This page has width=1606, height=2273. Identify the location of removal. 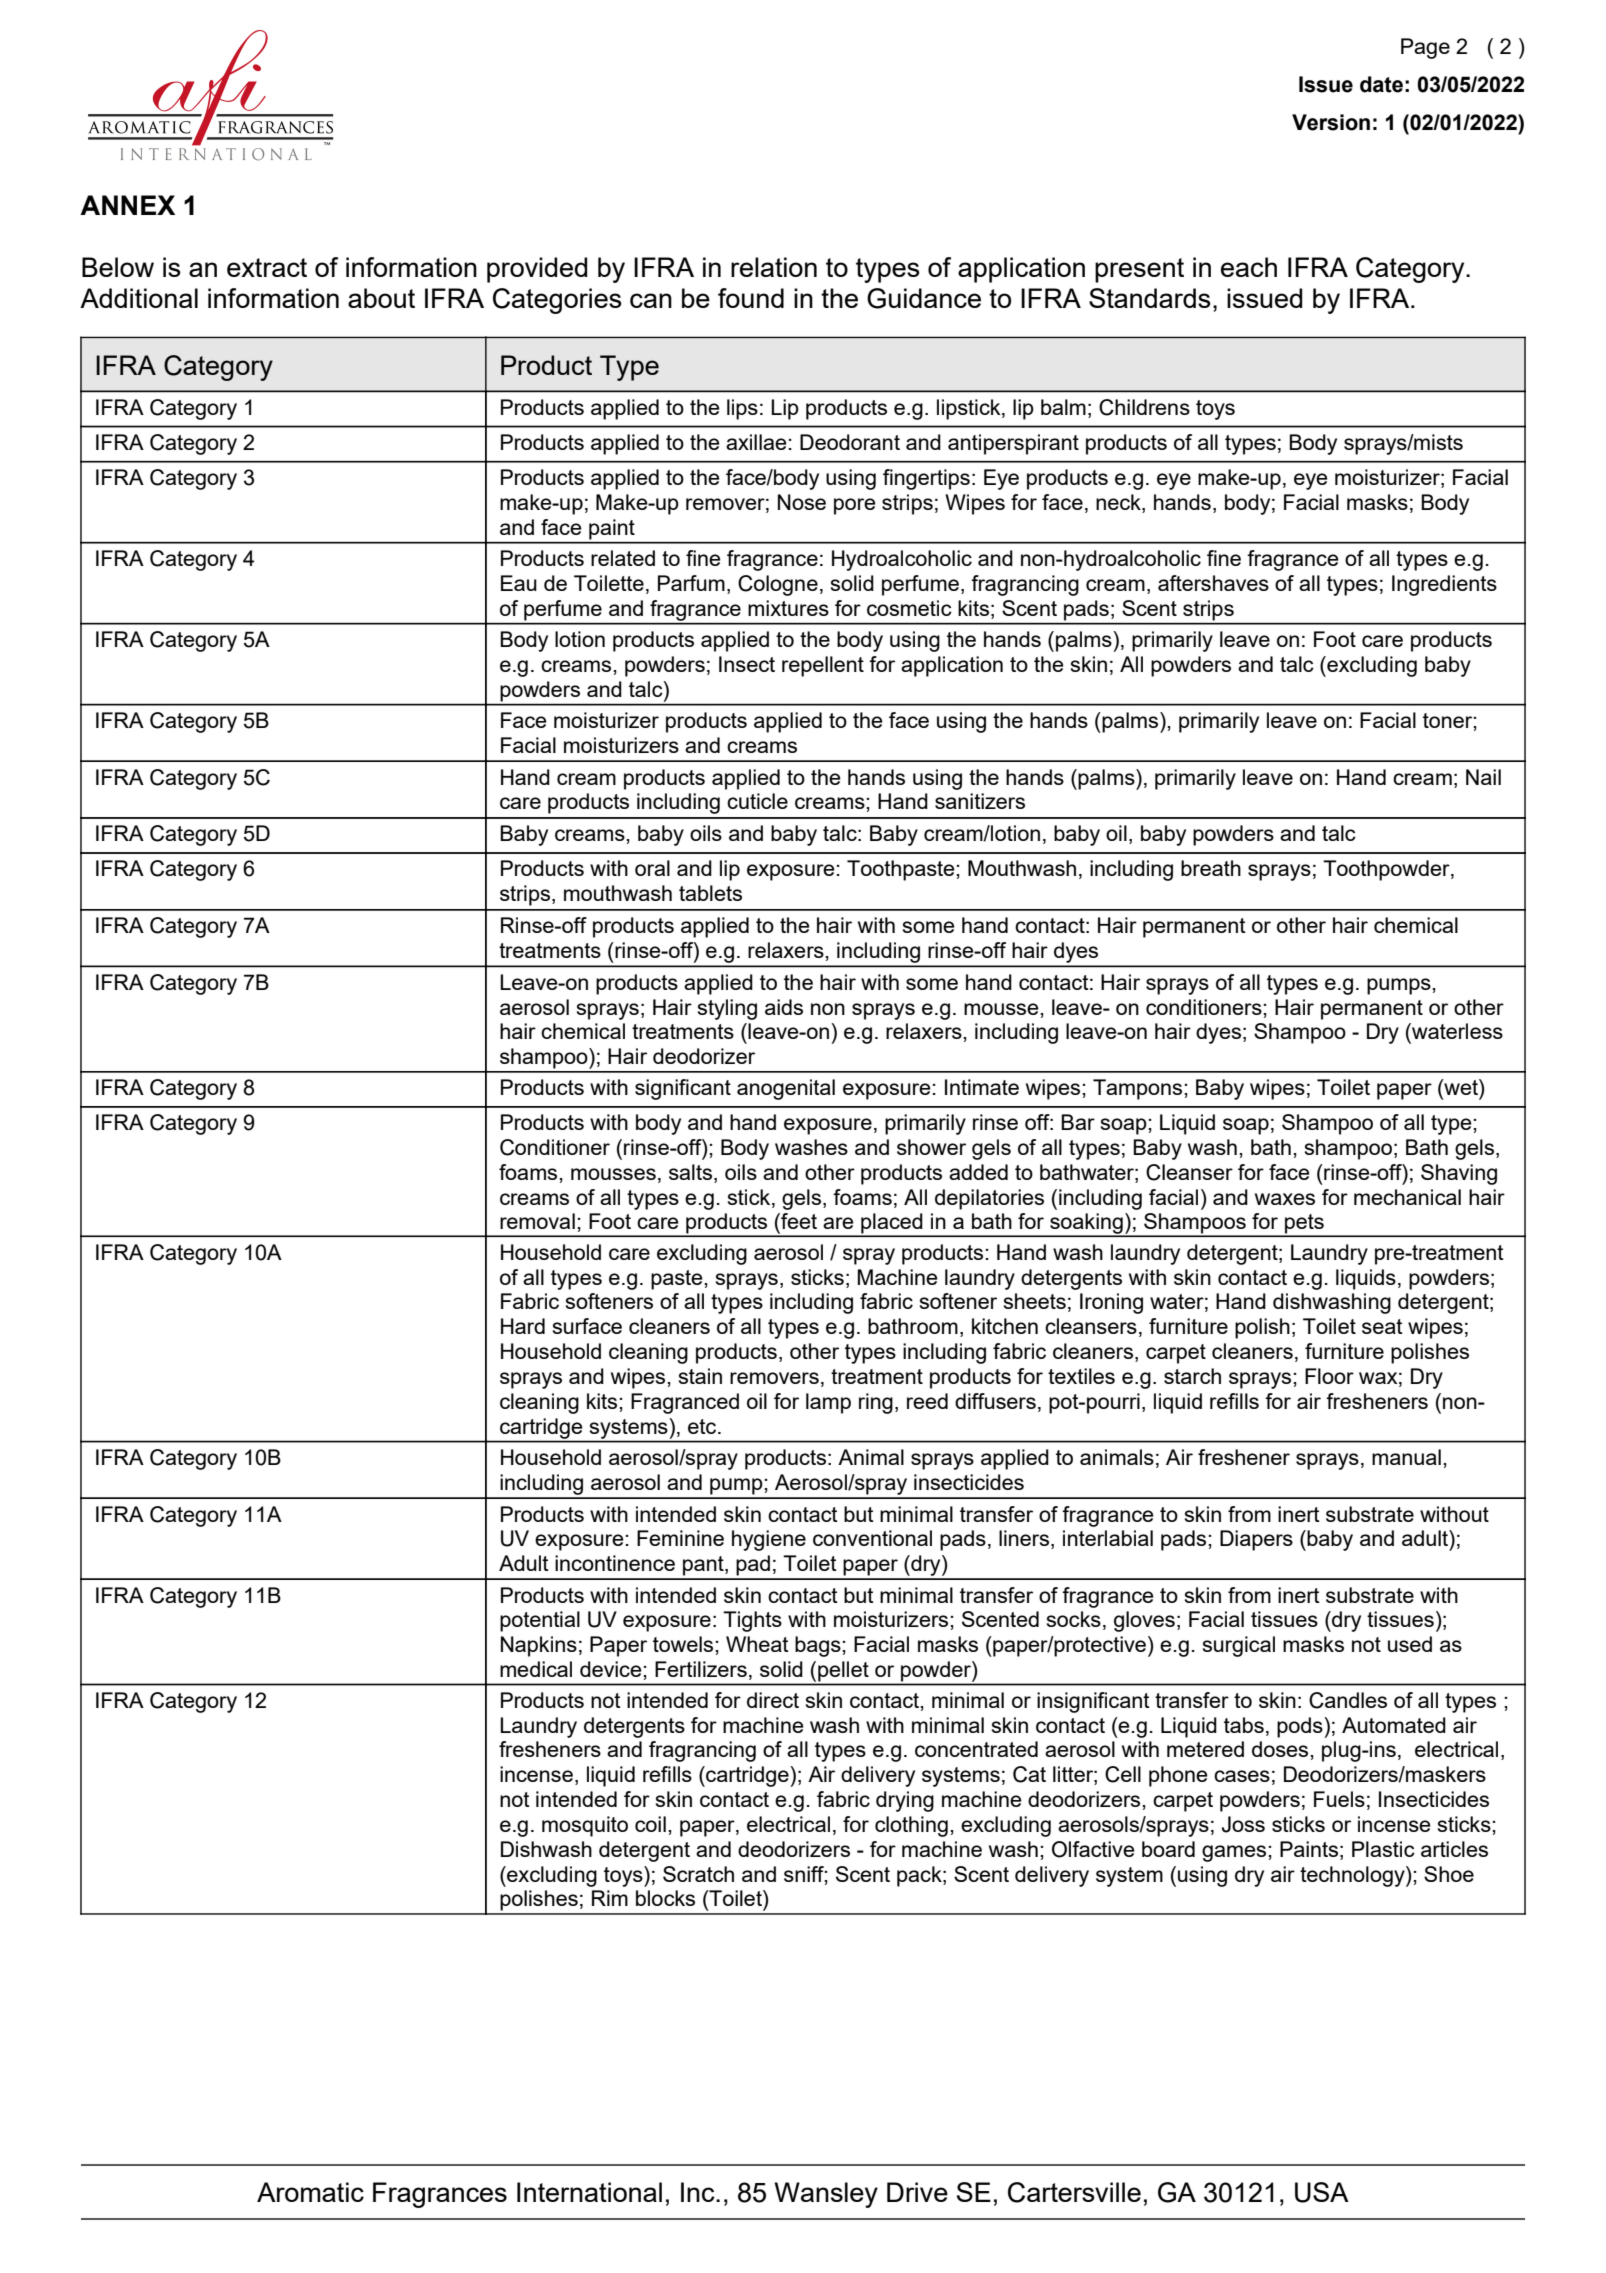
(537, 1221).
